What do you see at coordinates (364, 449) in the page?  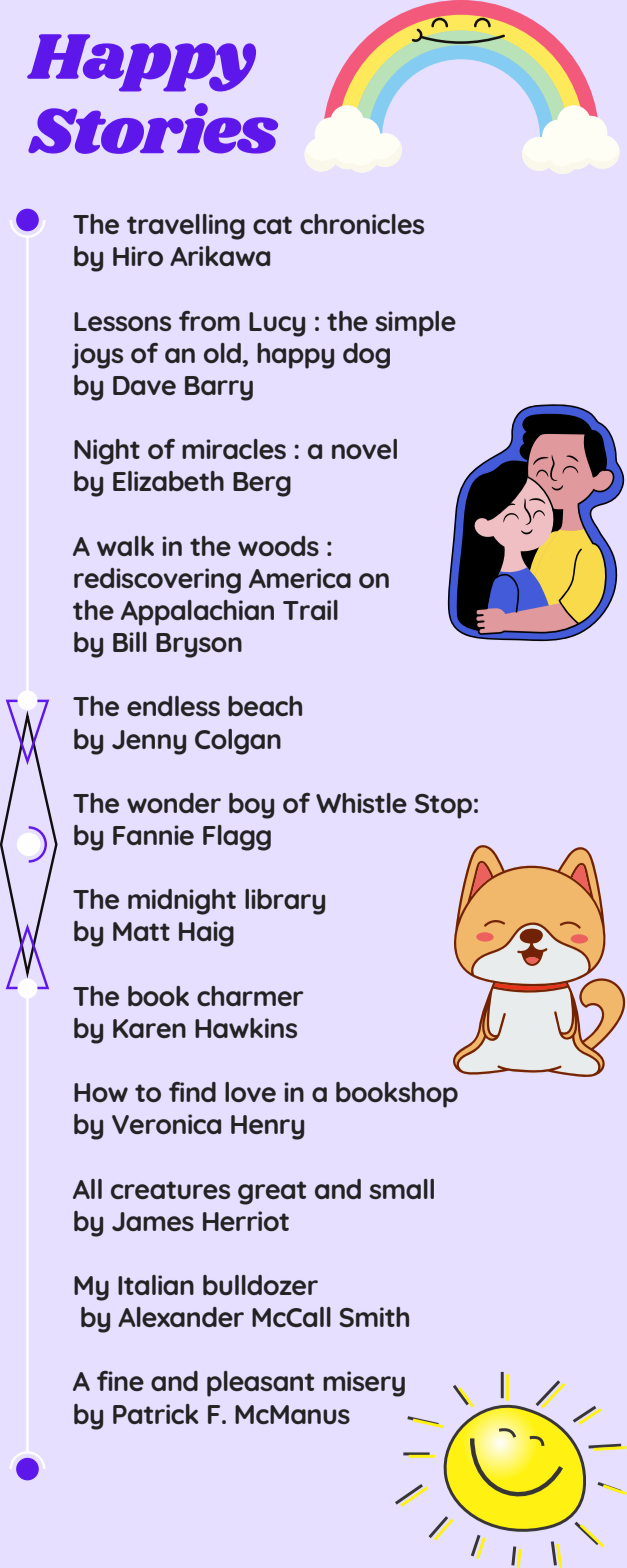 I see `novel` at bounding box center [364, 449].
